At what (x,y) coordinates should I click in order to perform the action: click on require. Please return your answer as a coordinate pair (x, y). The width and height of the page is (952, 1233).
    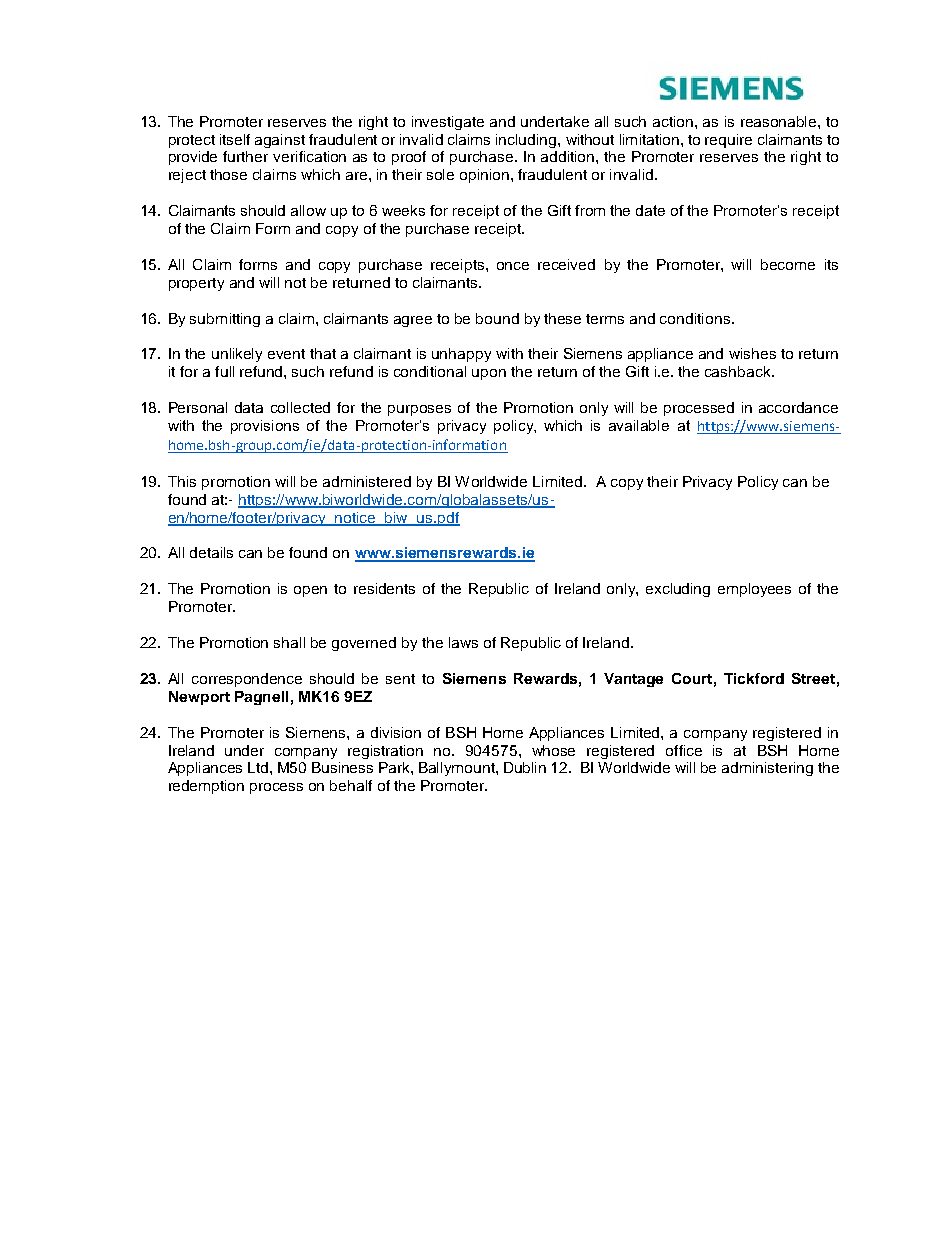
    Looking at the image, I should click on (728, 141).
